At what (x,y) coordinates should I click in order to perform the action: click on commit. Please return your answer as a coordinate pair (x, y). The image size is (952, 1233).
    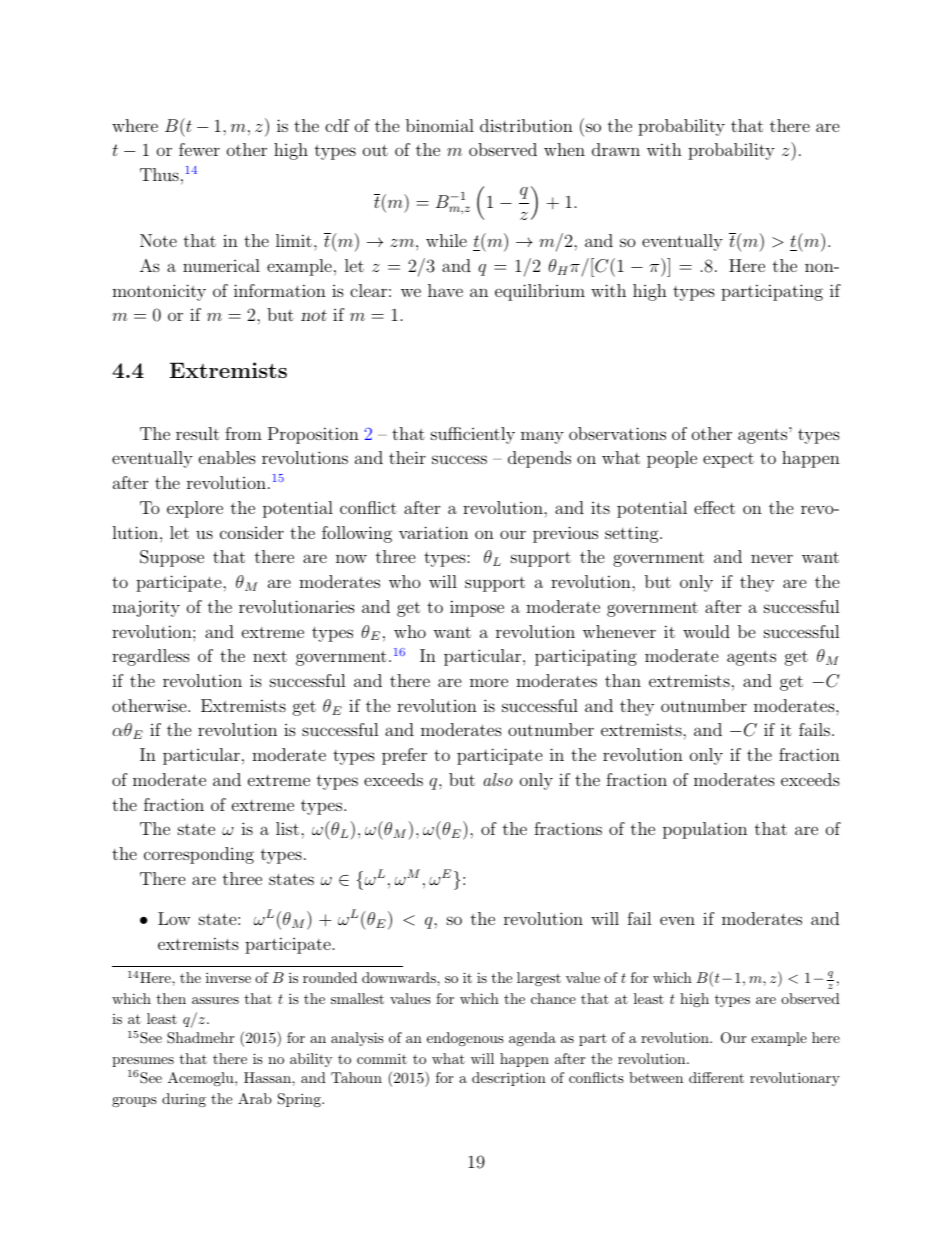
    Looking at the image, I should click on (382, 1058).
